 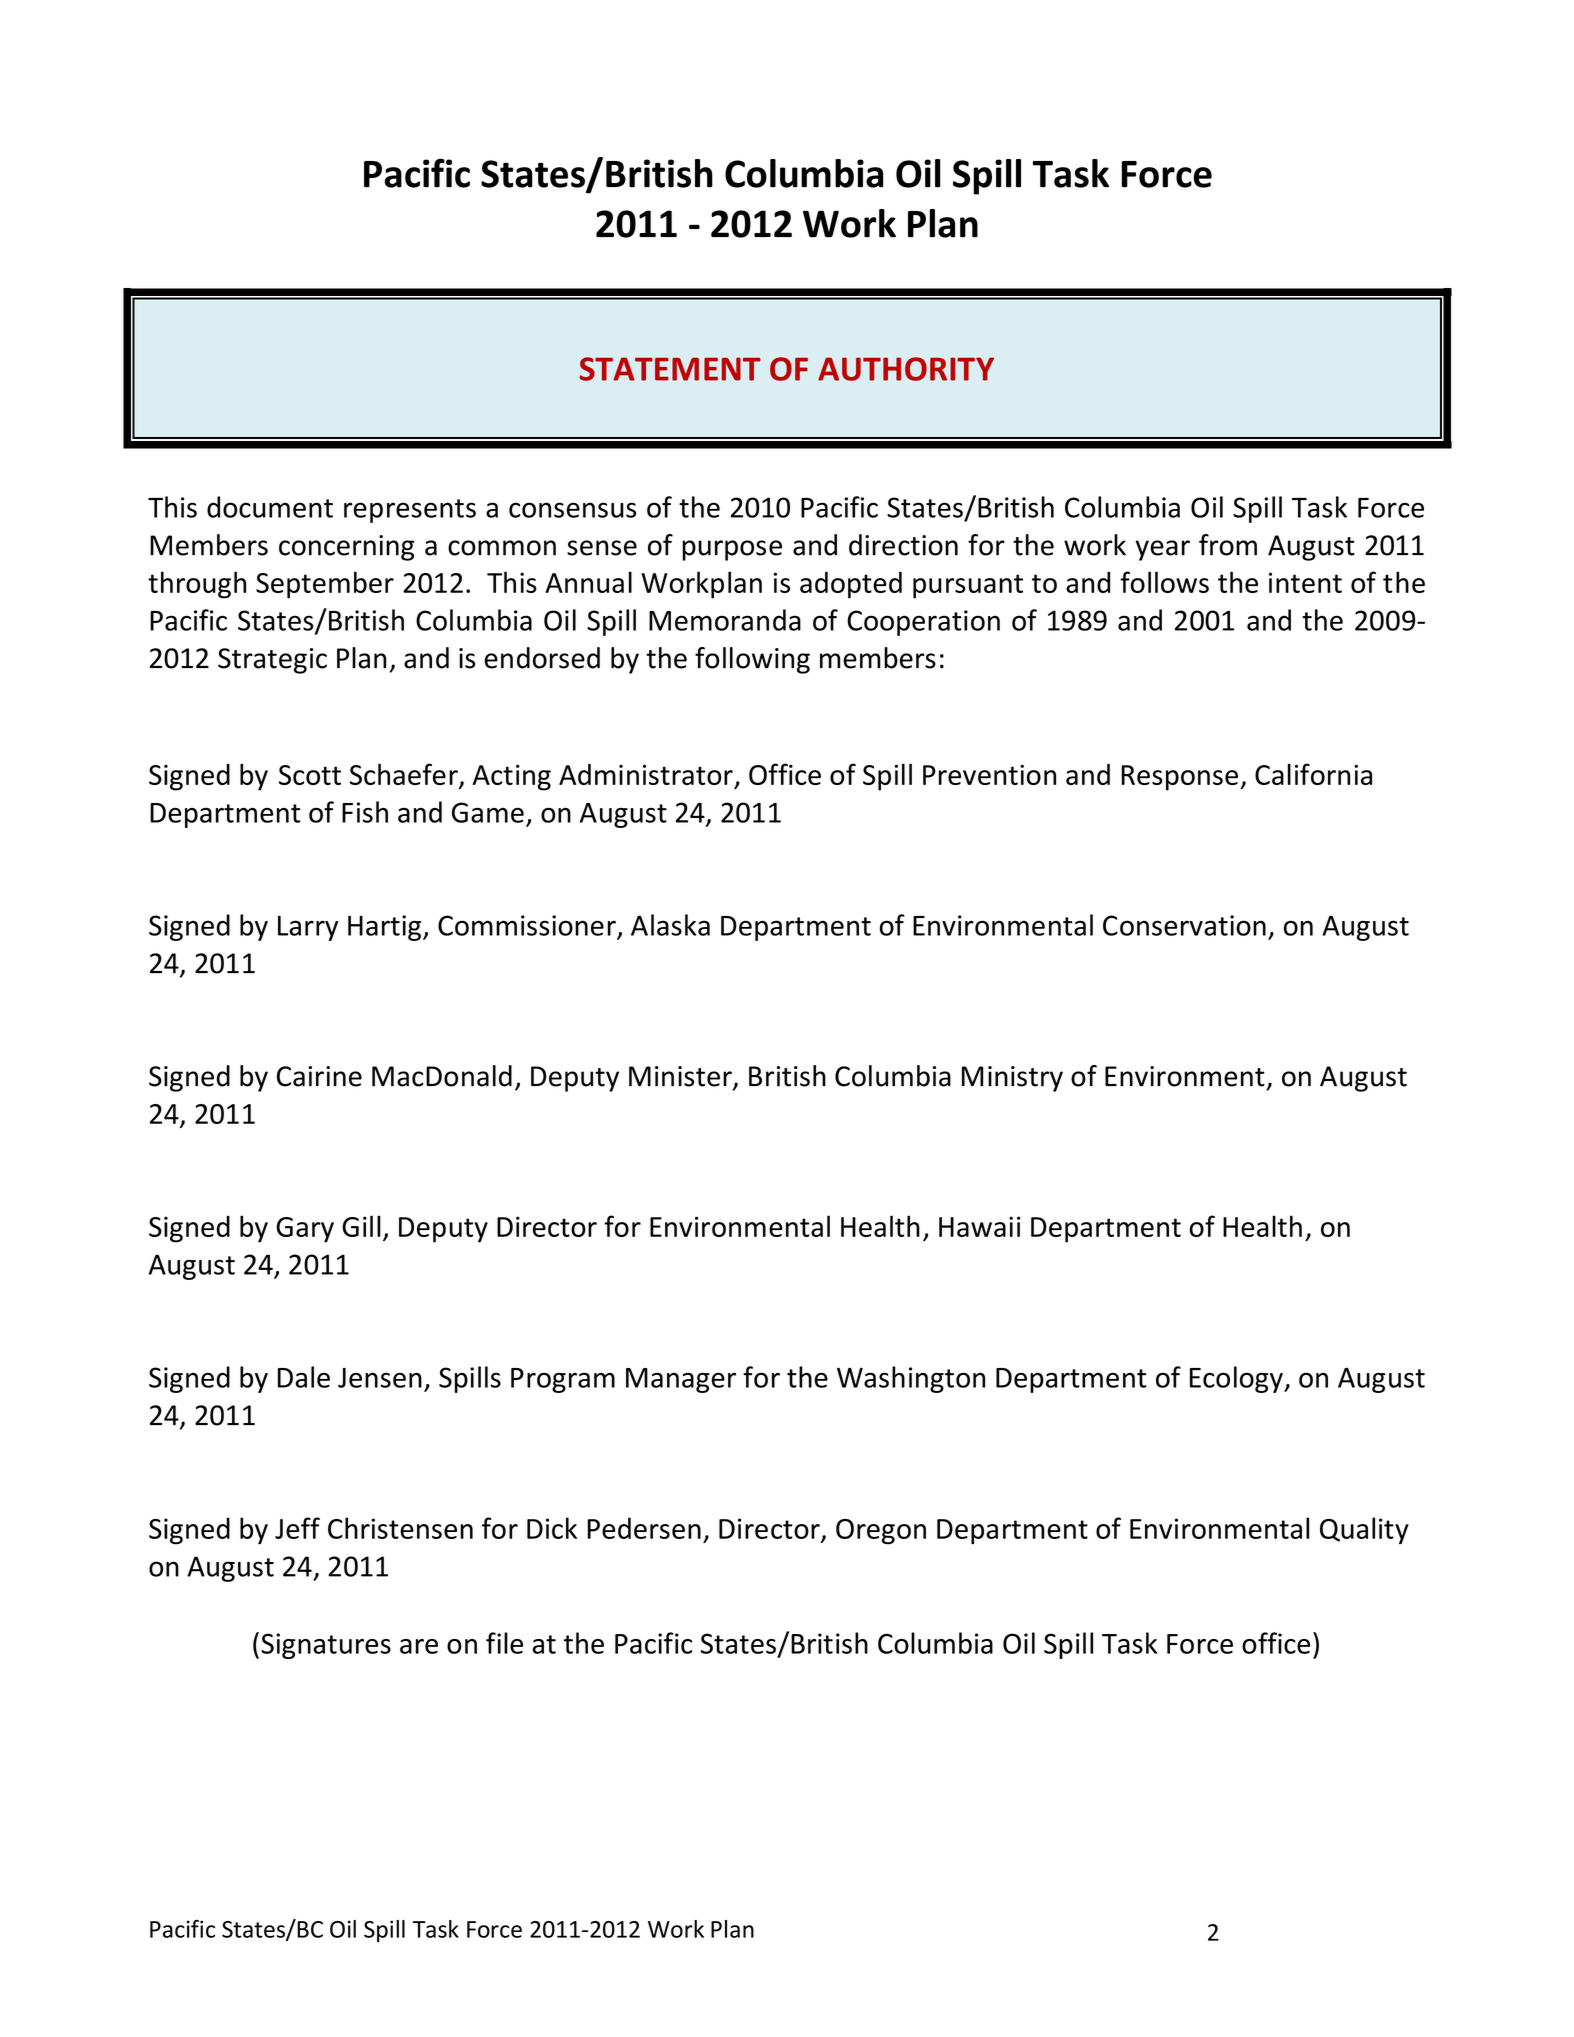 What do you see at coordinates (1228, 545) in the page?
I see `from` at bounding box center [1228, 545].
